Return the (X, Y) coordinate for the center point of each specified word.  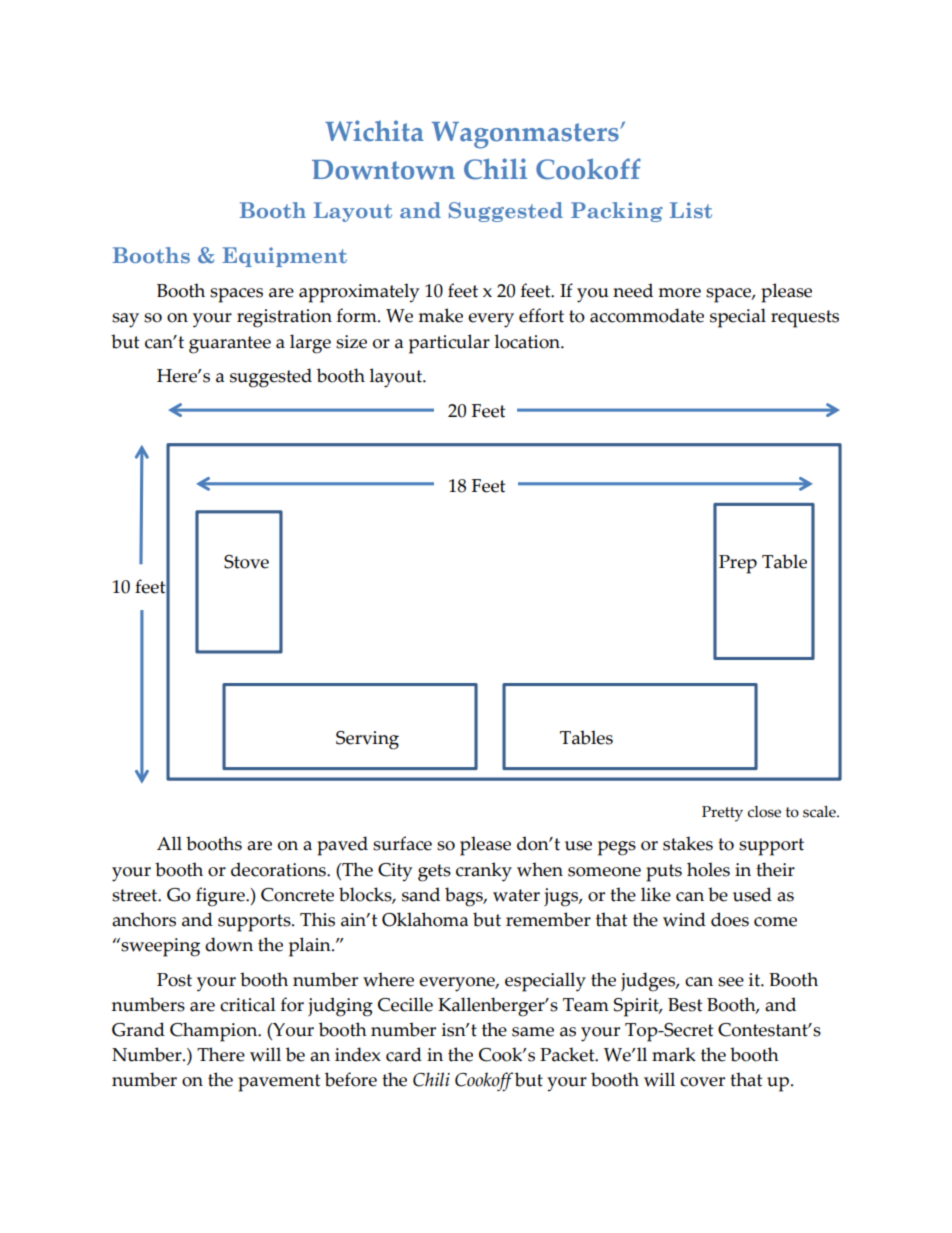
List (691, 210)
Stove (246, 562)
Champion (215, 1032)
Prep (738, 564)
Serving (367, 740)
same (533, 1032)
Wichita (374, 131)
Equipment (284, 257)
